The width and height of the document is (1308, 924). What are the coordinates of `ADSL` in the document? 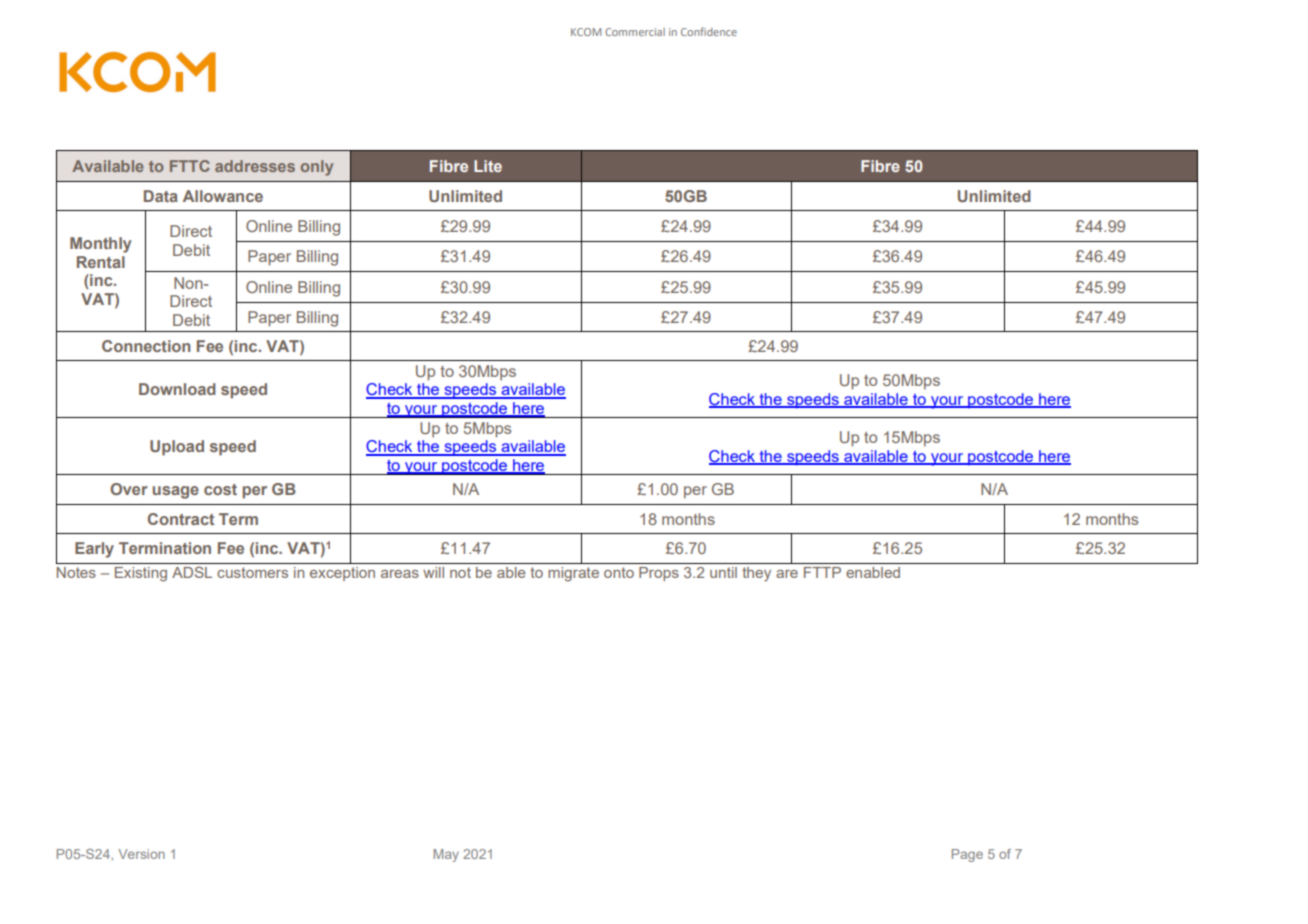 It's located at (192, 572).
